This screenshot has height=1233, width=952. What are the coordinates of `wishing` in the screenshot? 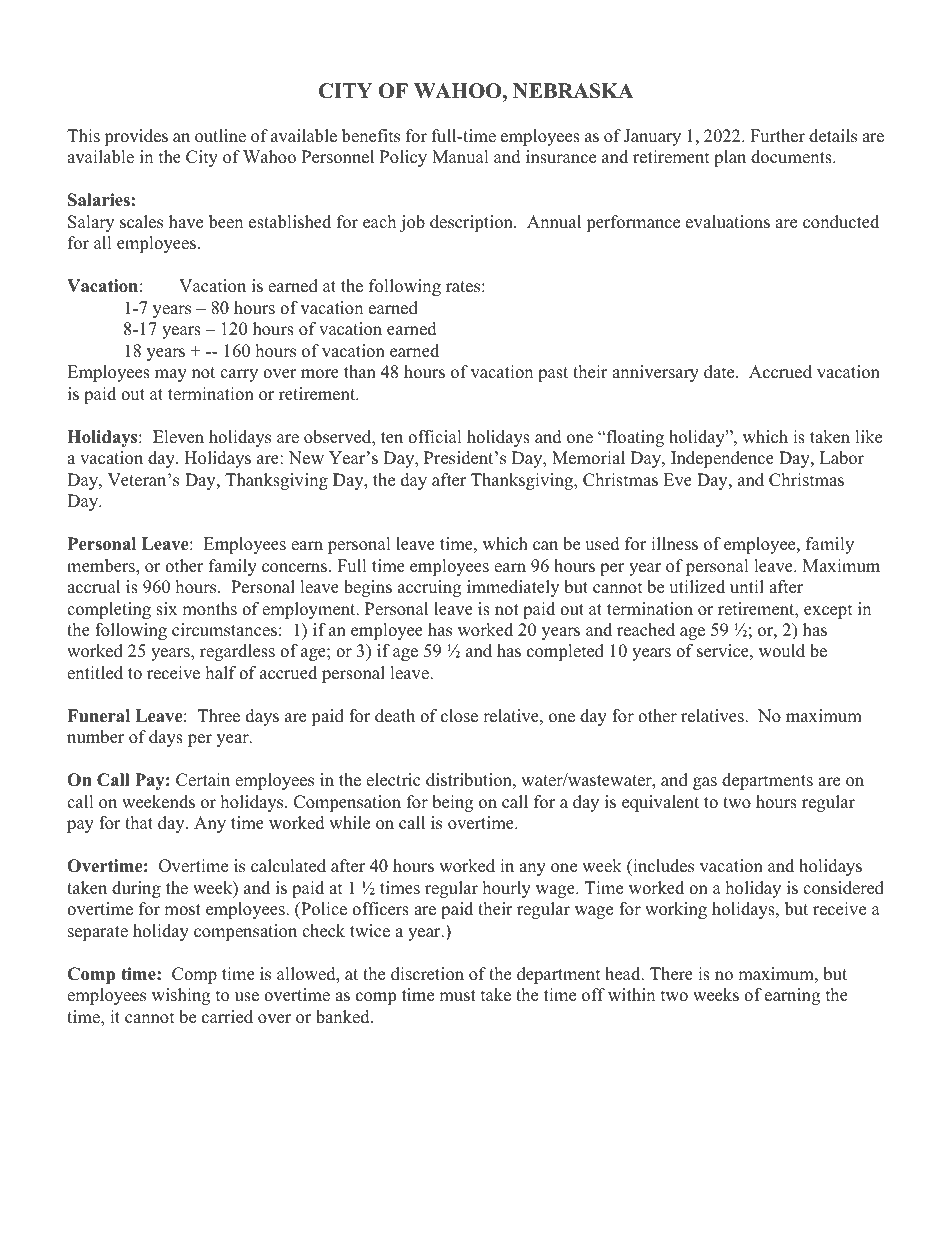 It's located at (181, 996).
